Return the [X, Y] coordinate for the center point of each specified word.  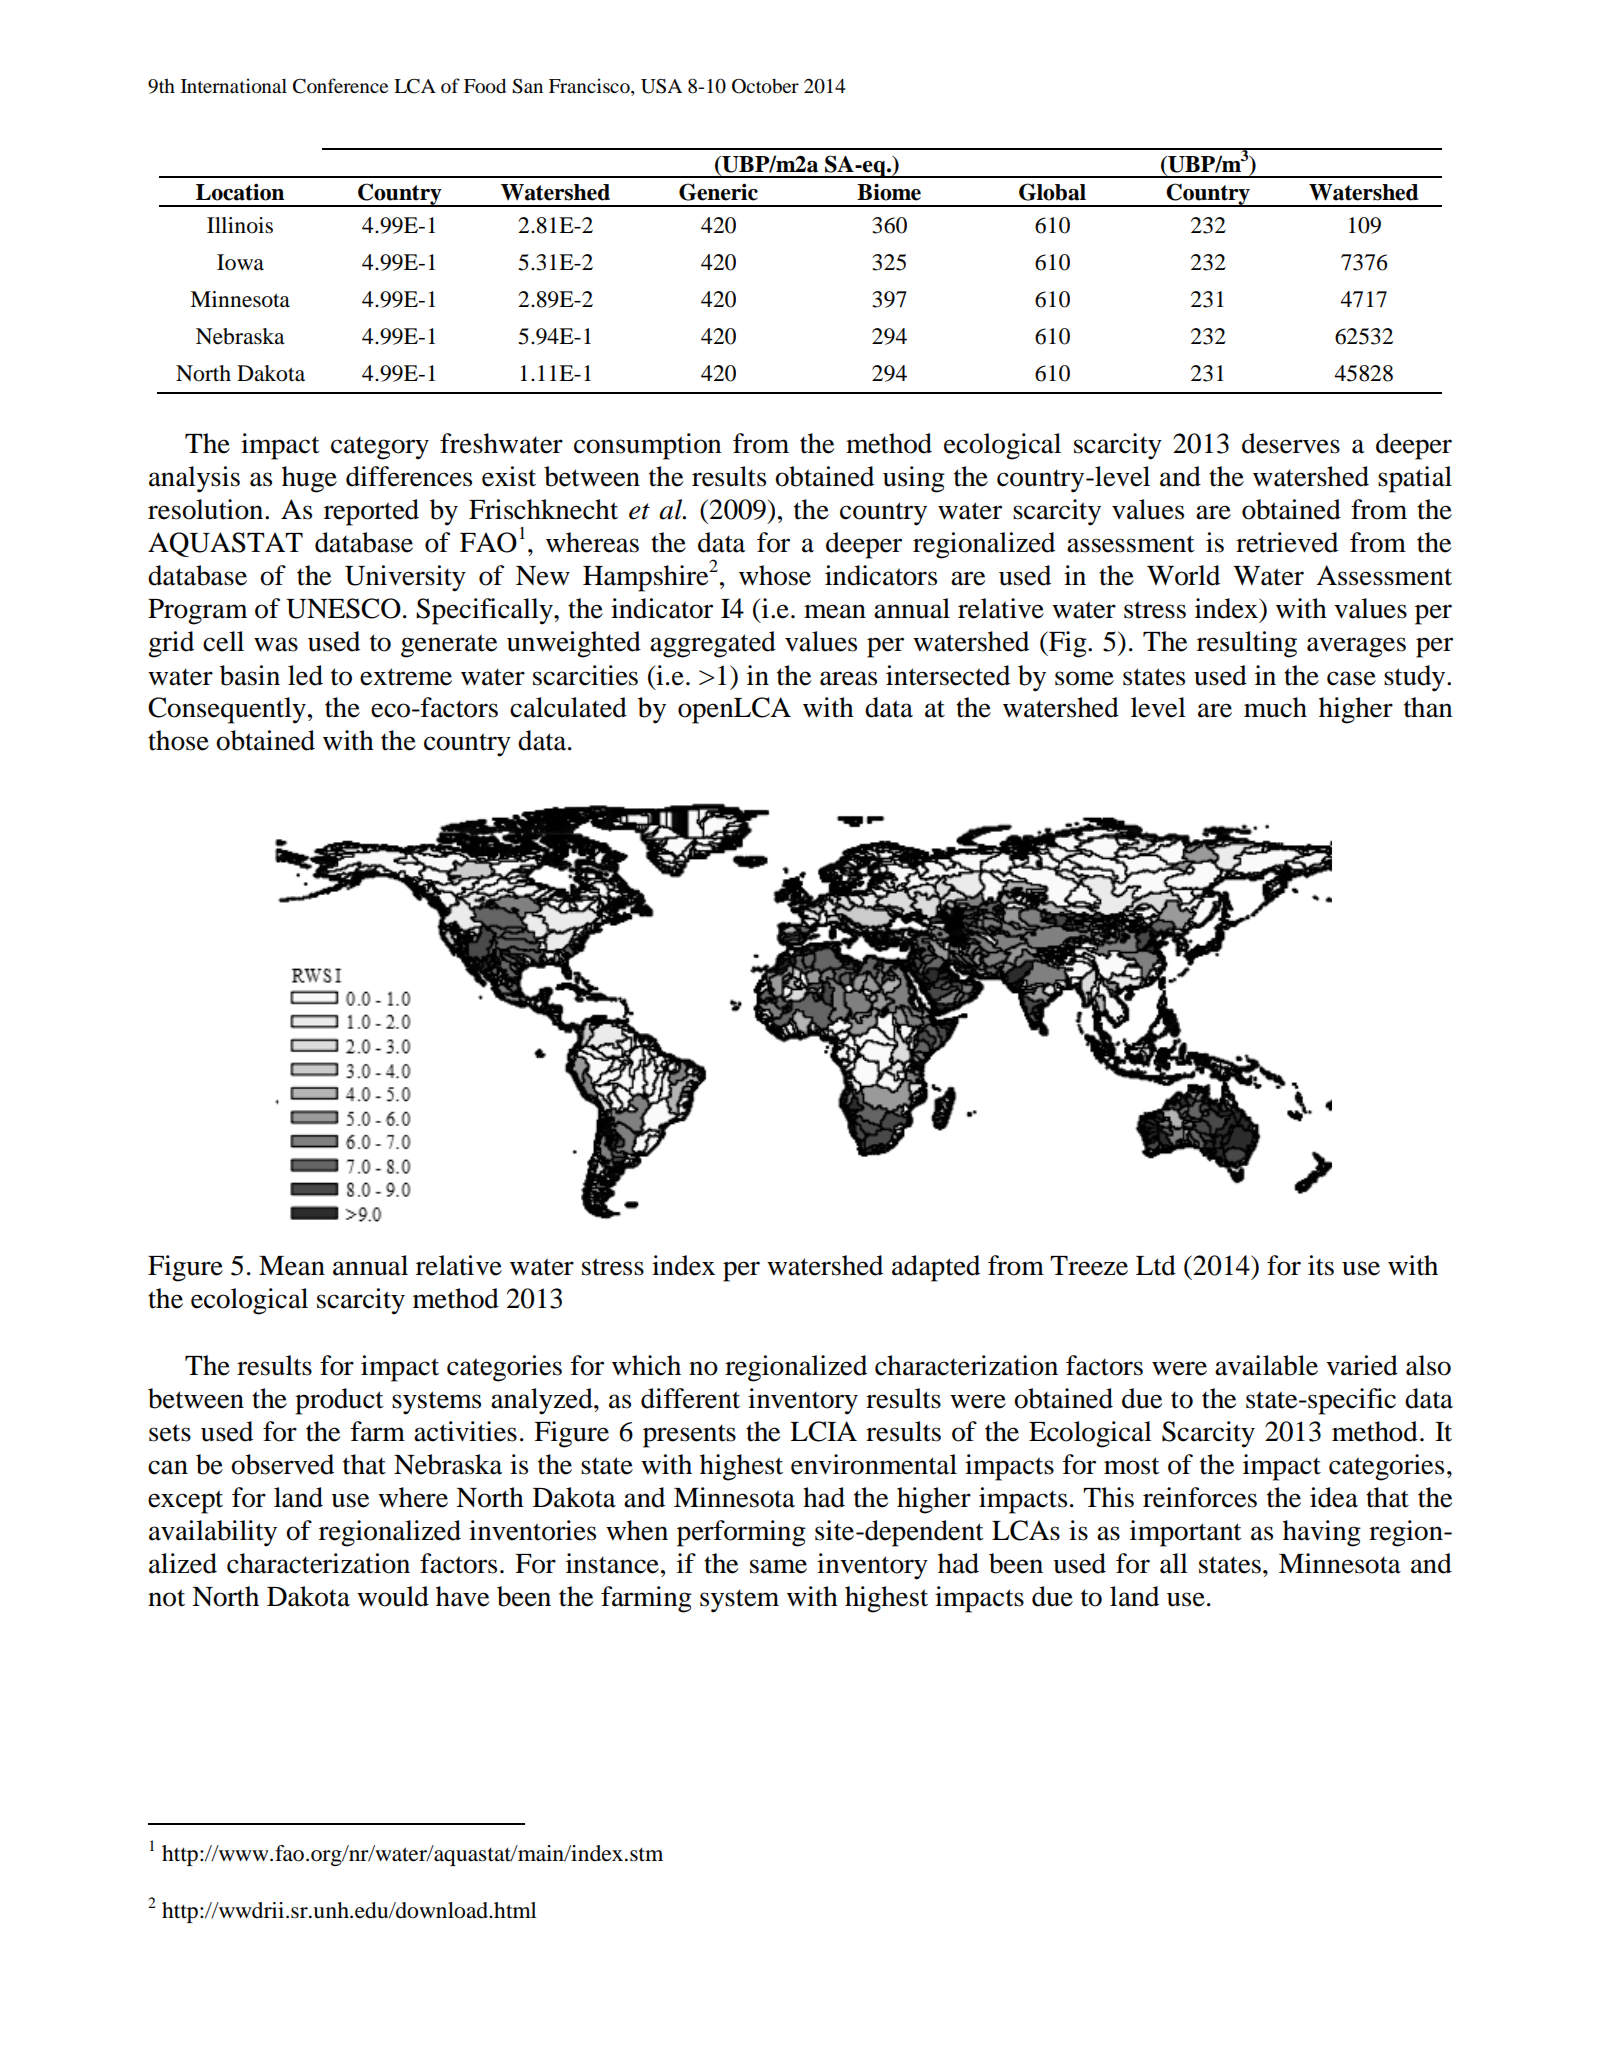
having [1322, 1533]
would [393, 1596]
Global [1052, 192]
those [178, 740]
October [765, 86]
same [778, 1566]
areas [848, 678]
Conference [340, 86]
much [1275, 707]
